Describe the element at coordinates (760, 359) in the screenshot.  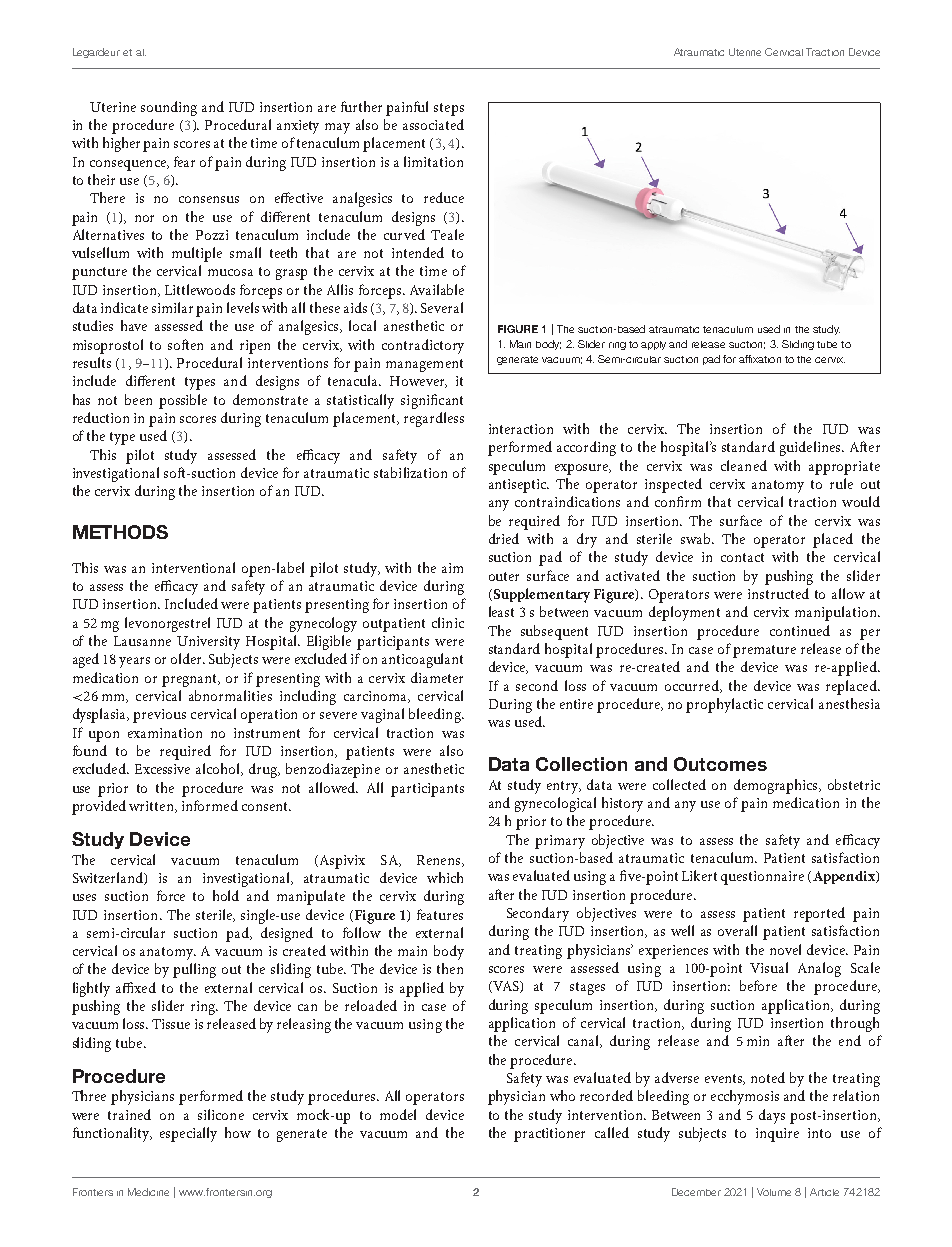
I see `affixation` at that location.
